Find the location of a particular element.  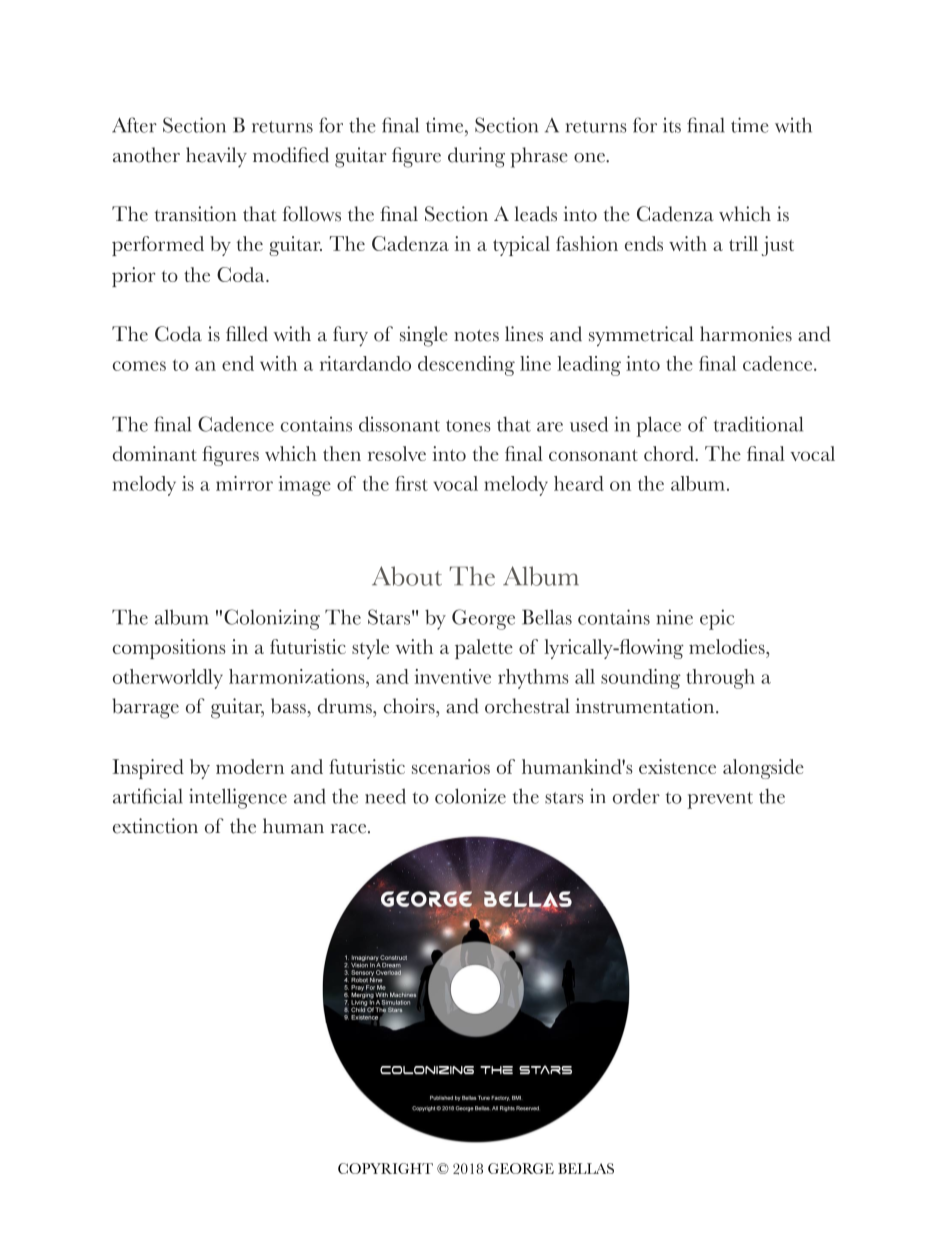

race is located at coordinates (350, 829).
